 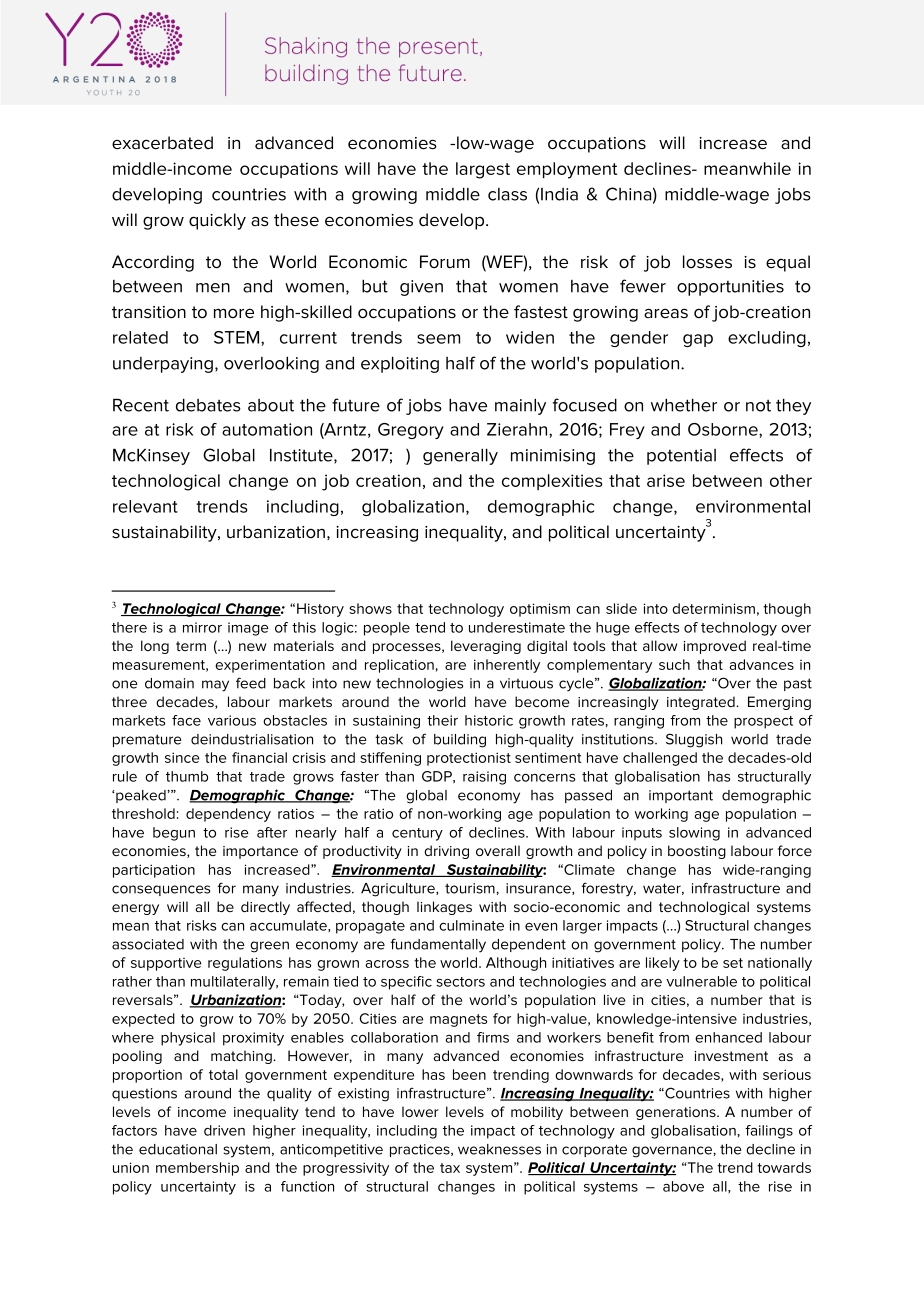 I want to click on tax, so click(x=450, y=1168).
